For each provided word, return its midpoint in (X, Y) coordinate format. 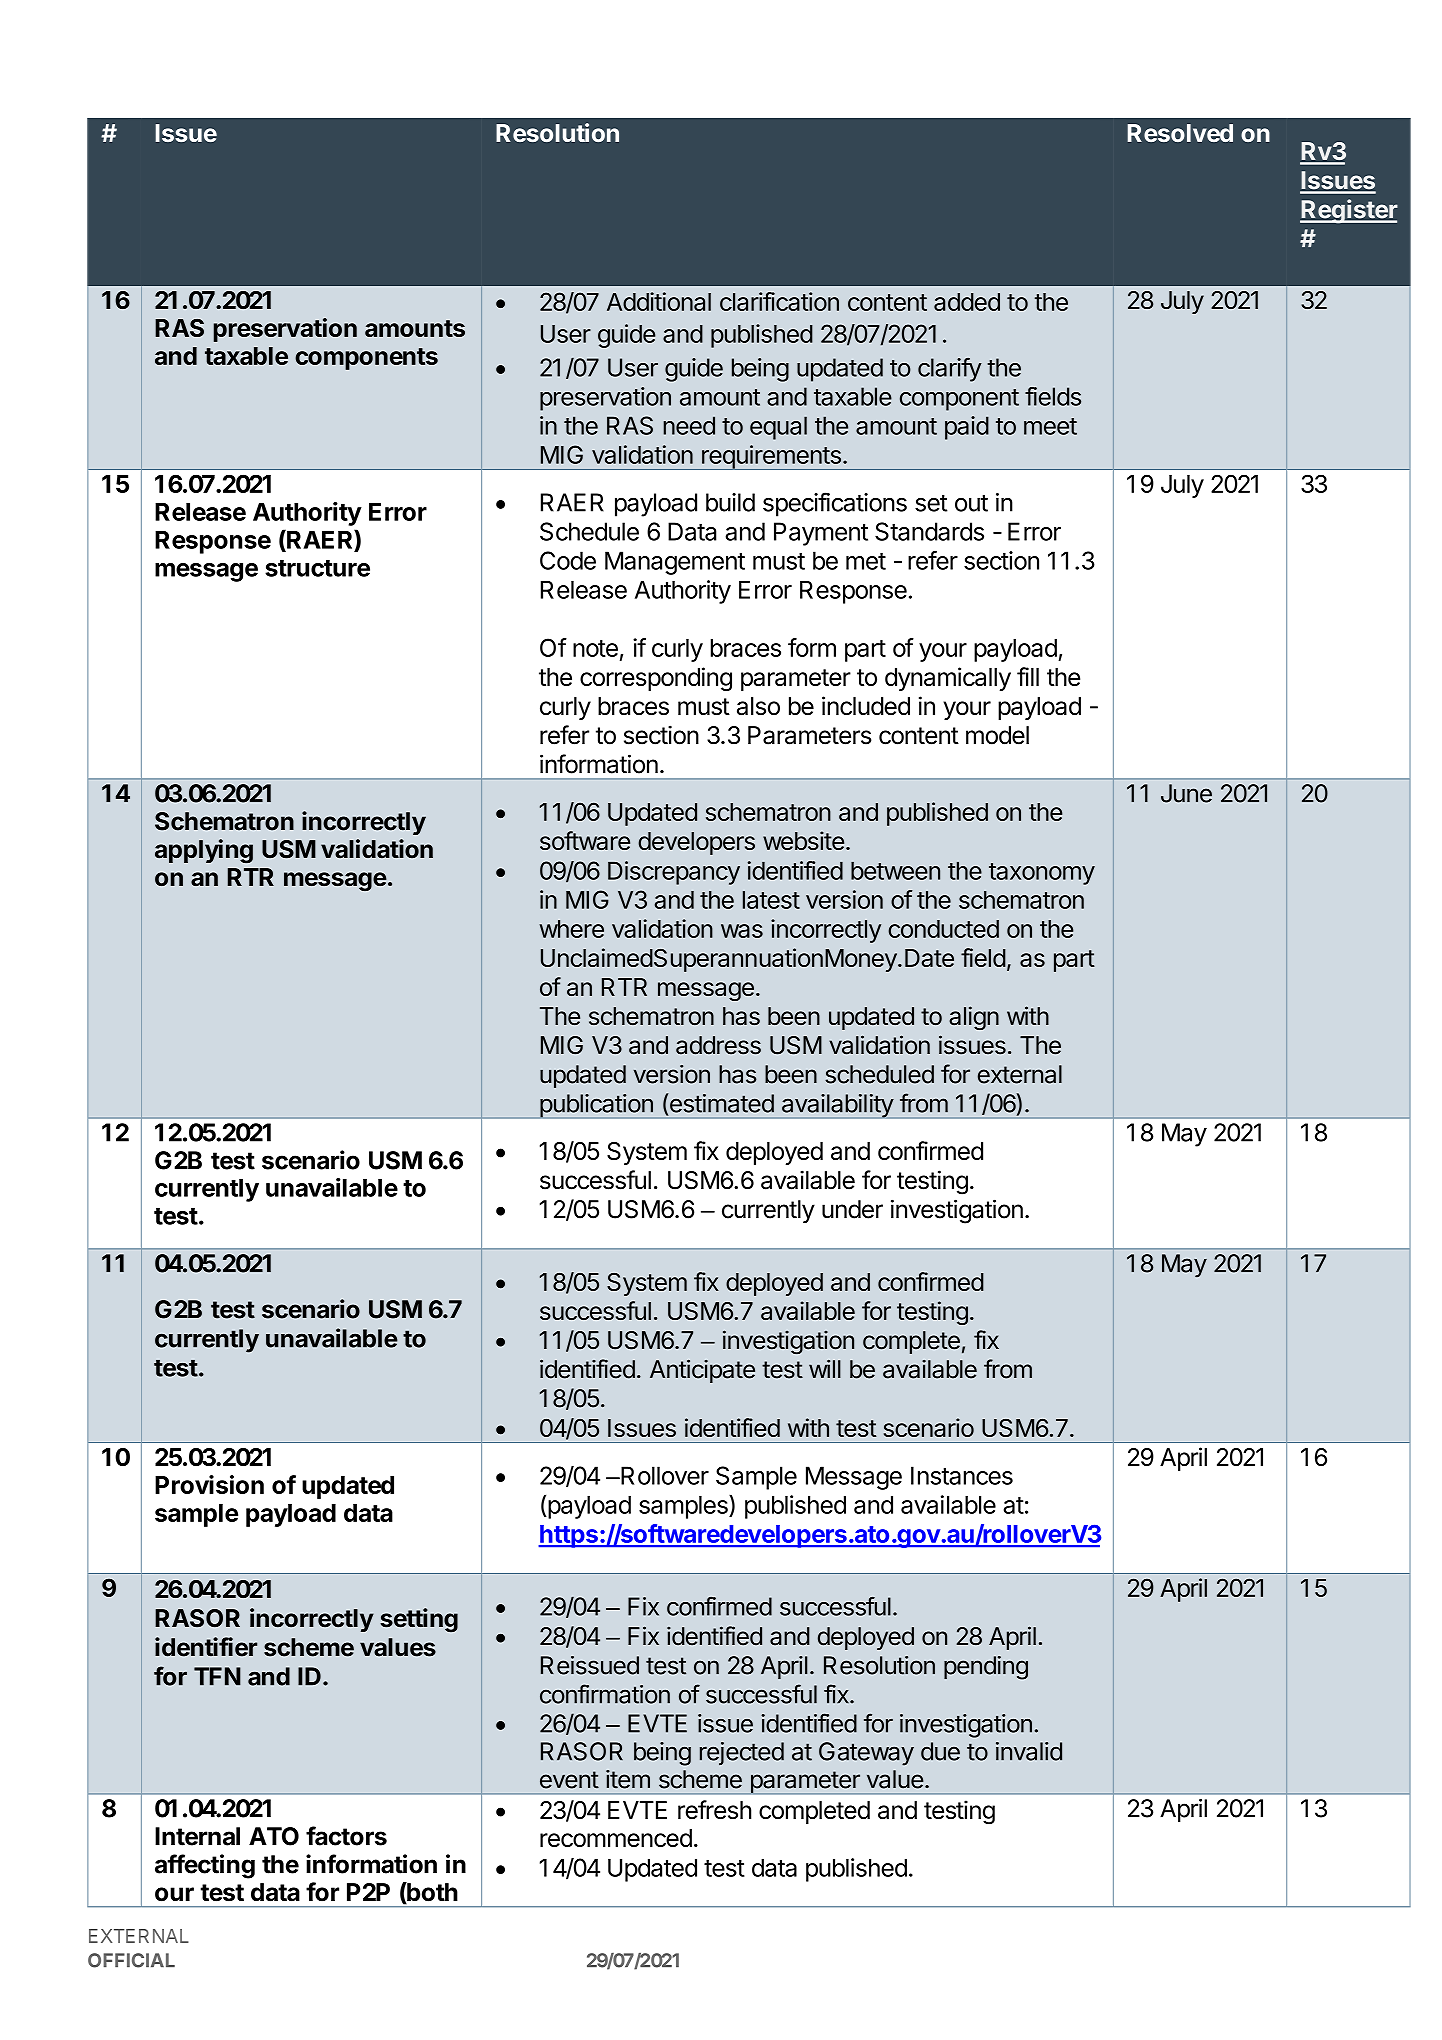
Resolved (1180, 133)
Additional (659, 301)
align (974, 1018)
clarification (779, 301)
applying (204, 851)
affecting (205, 1866)
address (718, 1045)
